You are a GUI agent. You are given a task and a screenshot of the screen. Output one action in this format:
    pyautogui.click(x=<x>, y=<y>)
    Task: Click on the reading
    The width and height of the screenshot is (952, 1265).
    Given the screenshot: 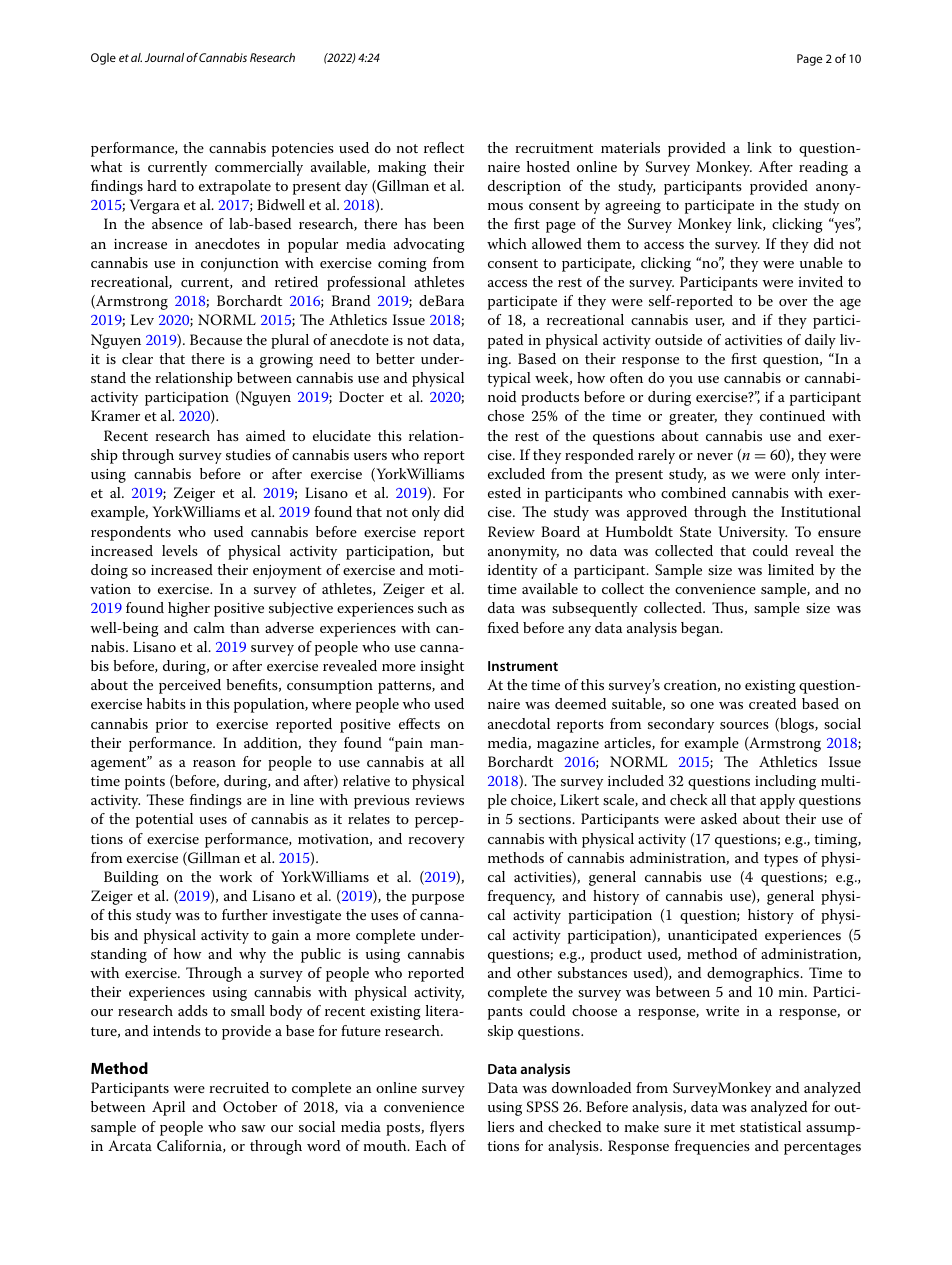 What is the action you would take?
    pyautogui.click(x=823, y=168)
